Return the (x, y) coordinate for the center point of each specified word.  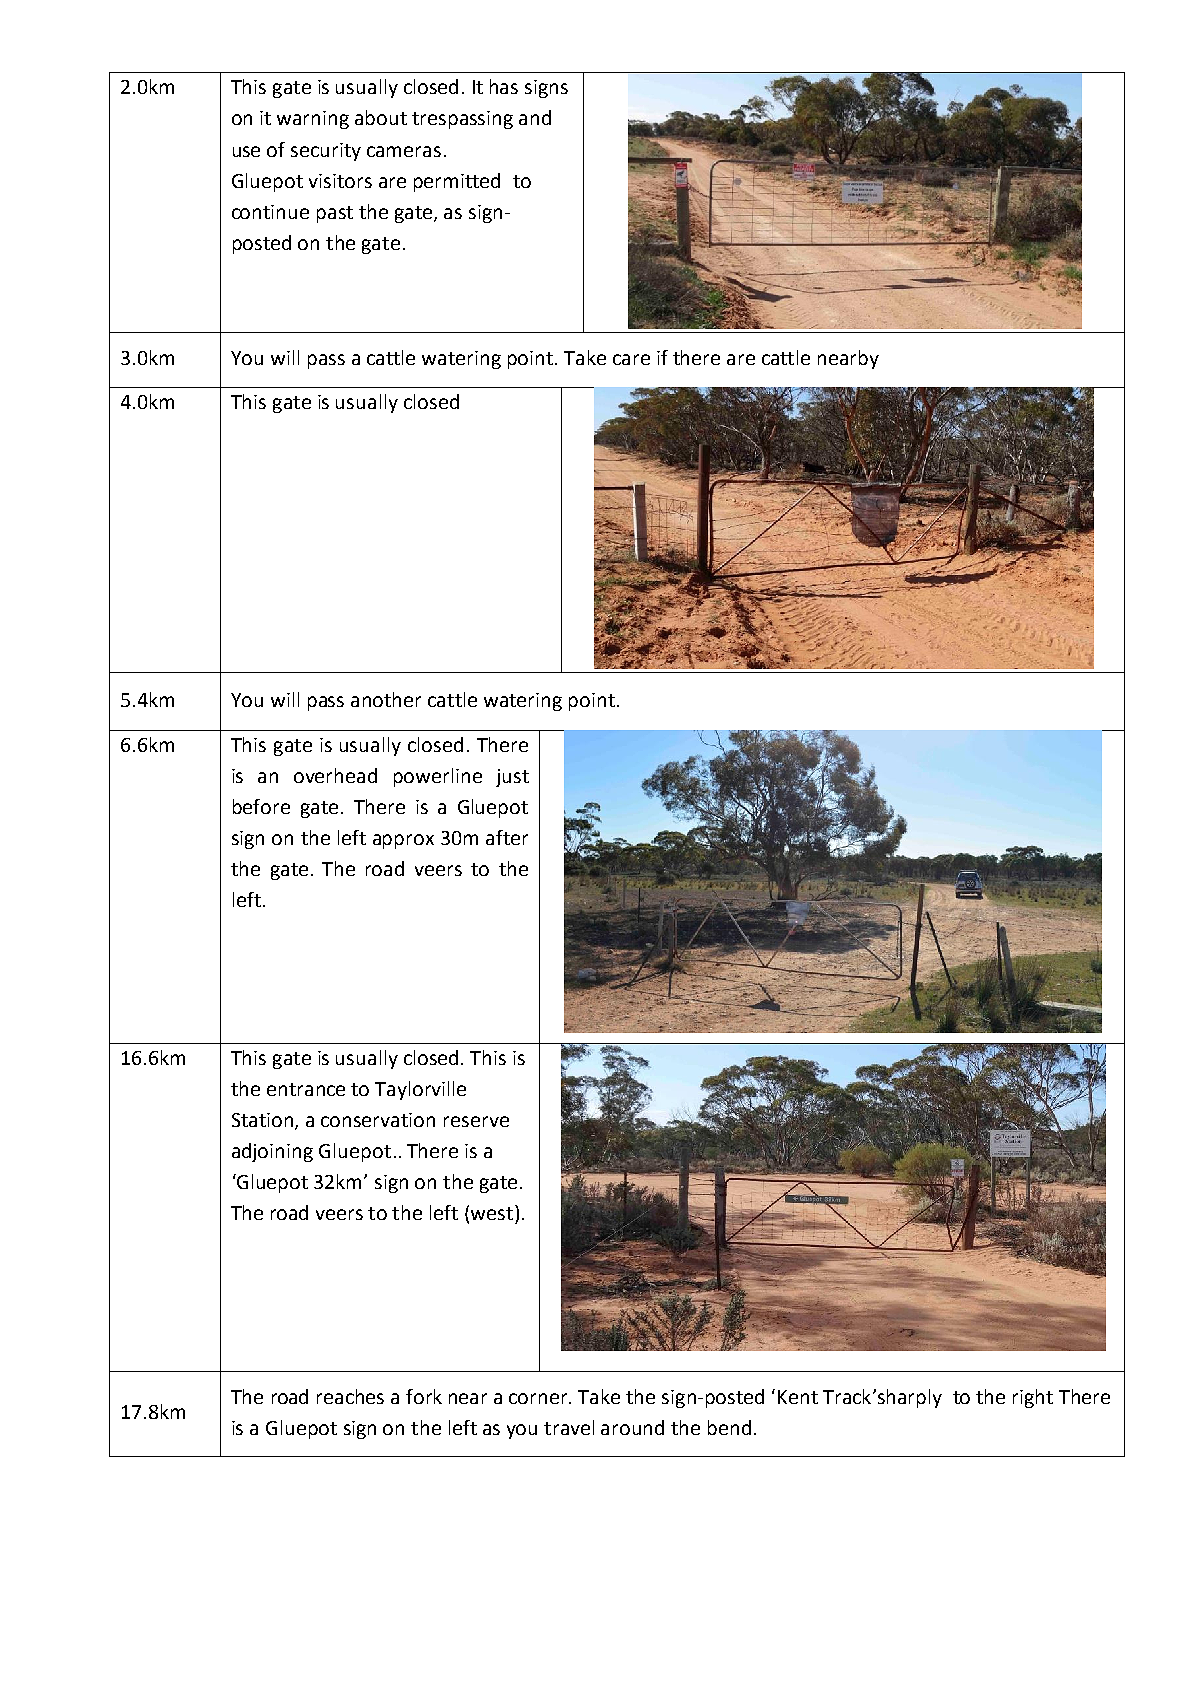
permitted (457, 182)
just (512, 778)
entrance (306, 1089)
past (335, 214)
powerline (438, 777)
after (507, 837)
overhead (335, 775)
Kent (798, 1397)
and (535, 117)
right (1033, 1398)
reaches (350, 1396)
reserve (476, 1121)
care (631, 359)
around (632, 1427)
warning (313, 120)
